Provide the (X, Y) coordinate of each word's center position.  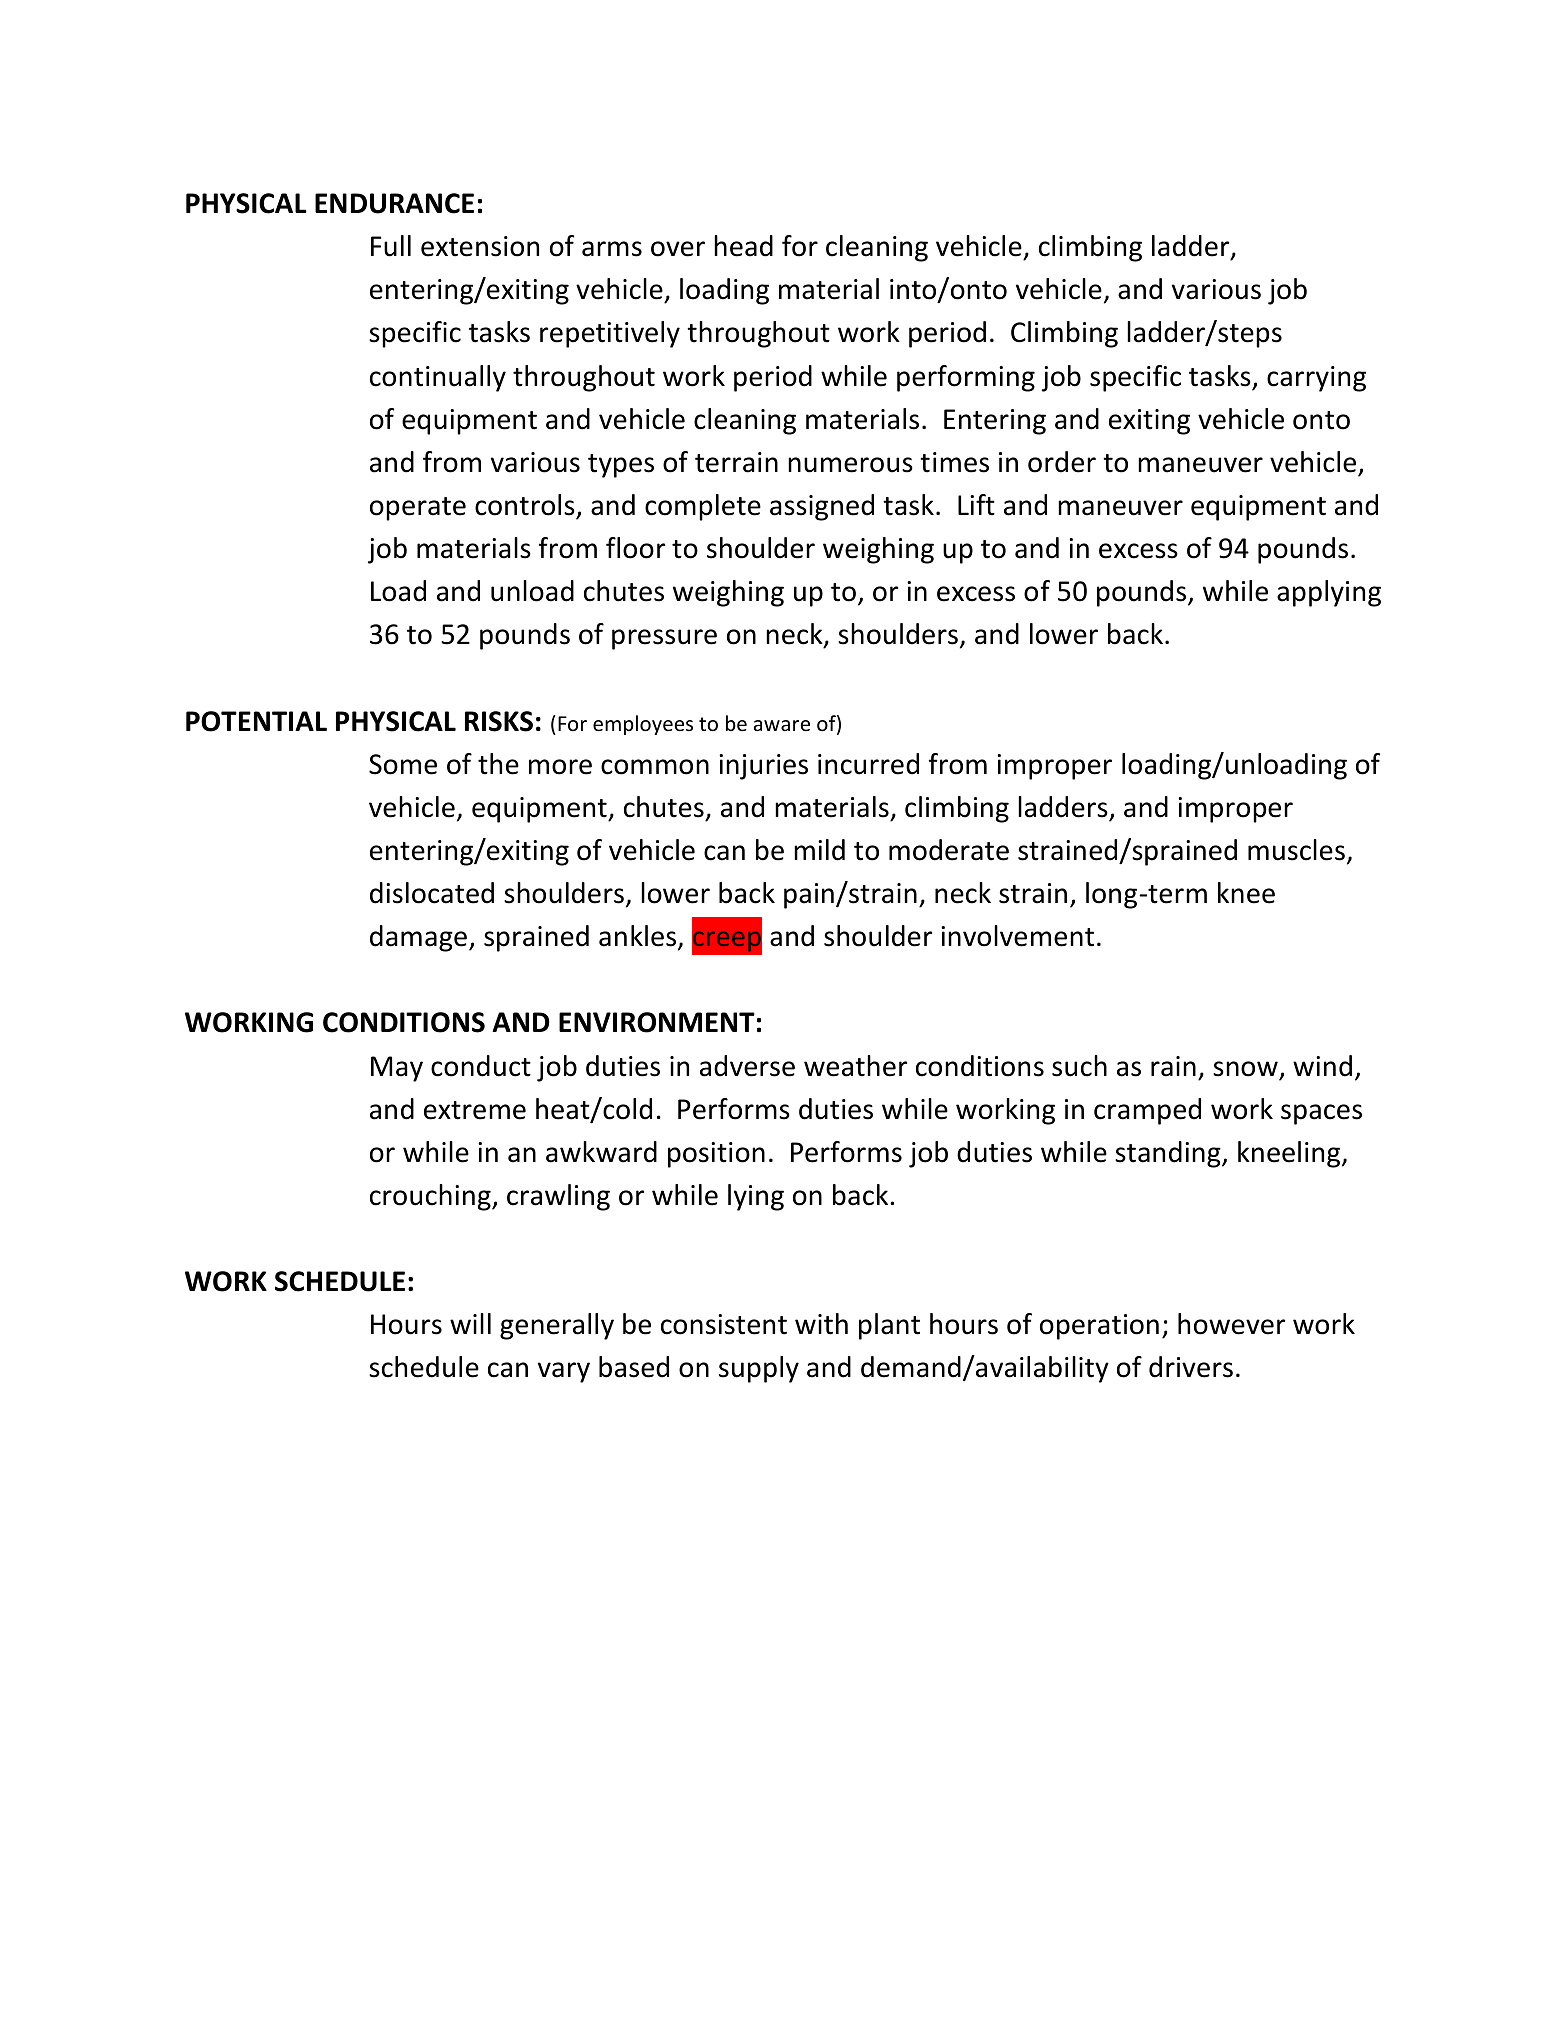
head (743, 246)
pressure (664, 639)
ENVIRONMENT (657, 1022)
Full (391, 246)
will (470, 1323)
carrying (1316, 379)
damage (420, 938)
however (1231, 1324)
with (821, 1324)
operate (418, 509)
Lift (976, 505)
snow (1245, 1069)
